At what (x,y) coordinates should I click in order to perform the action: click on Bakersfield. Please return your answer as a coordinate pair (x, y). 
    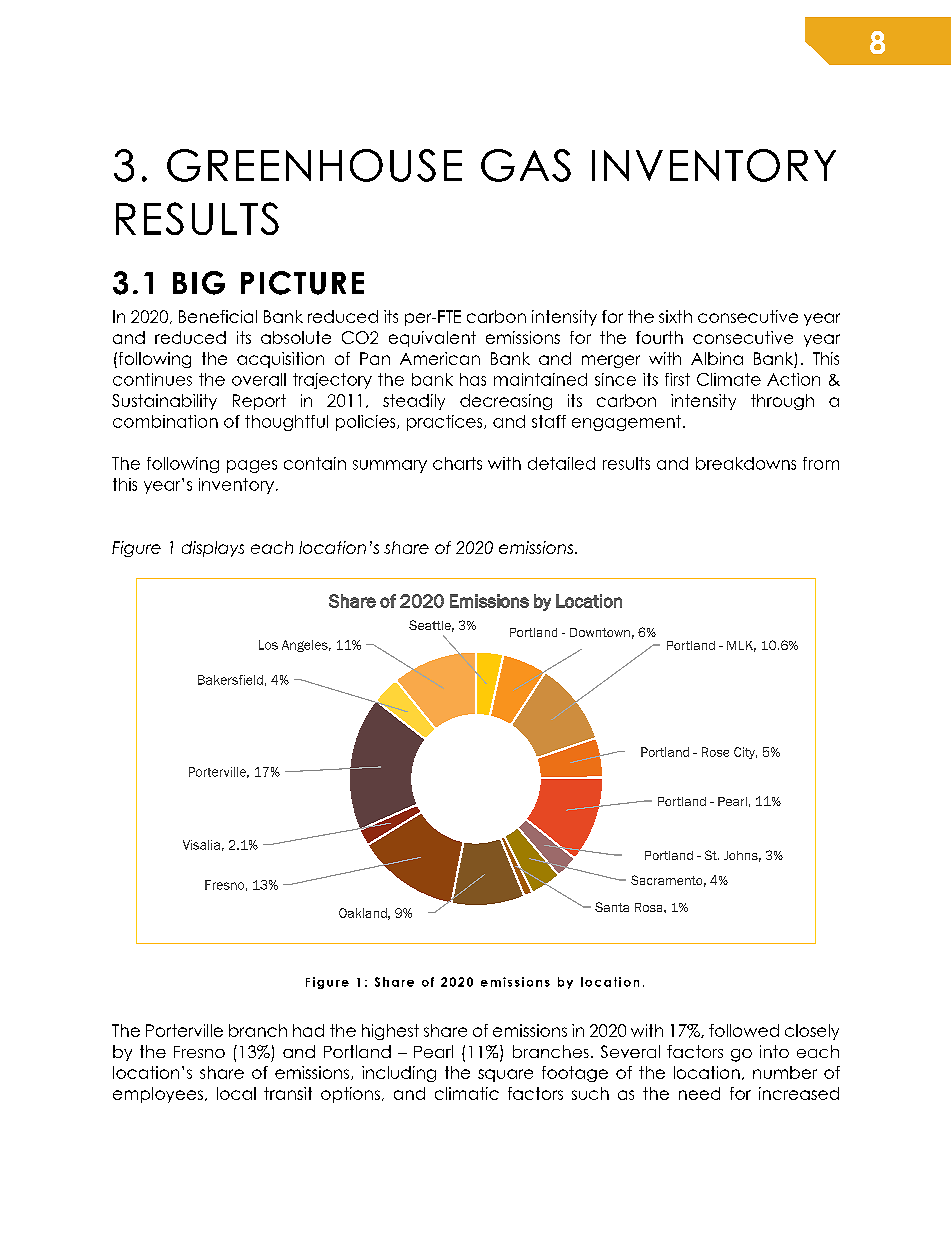
    Looking at the image, I should click on (230, 680).
